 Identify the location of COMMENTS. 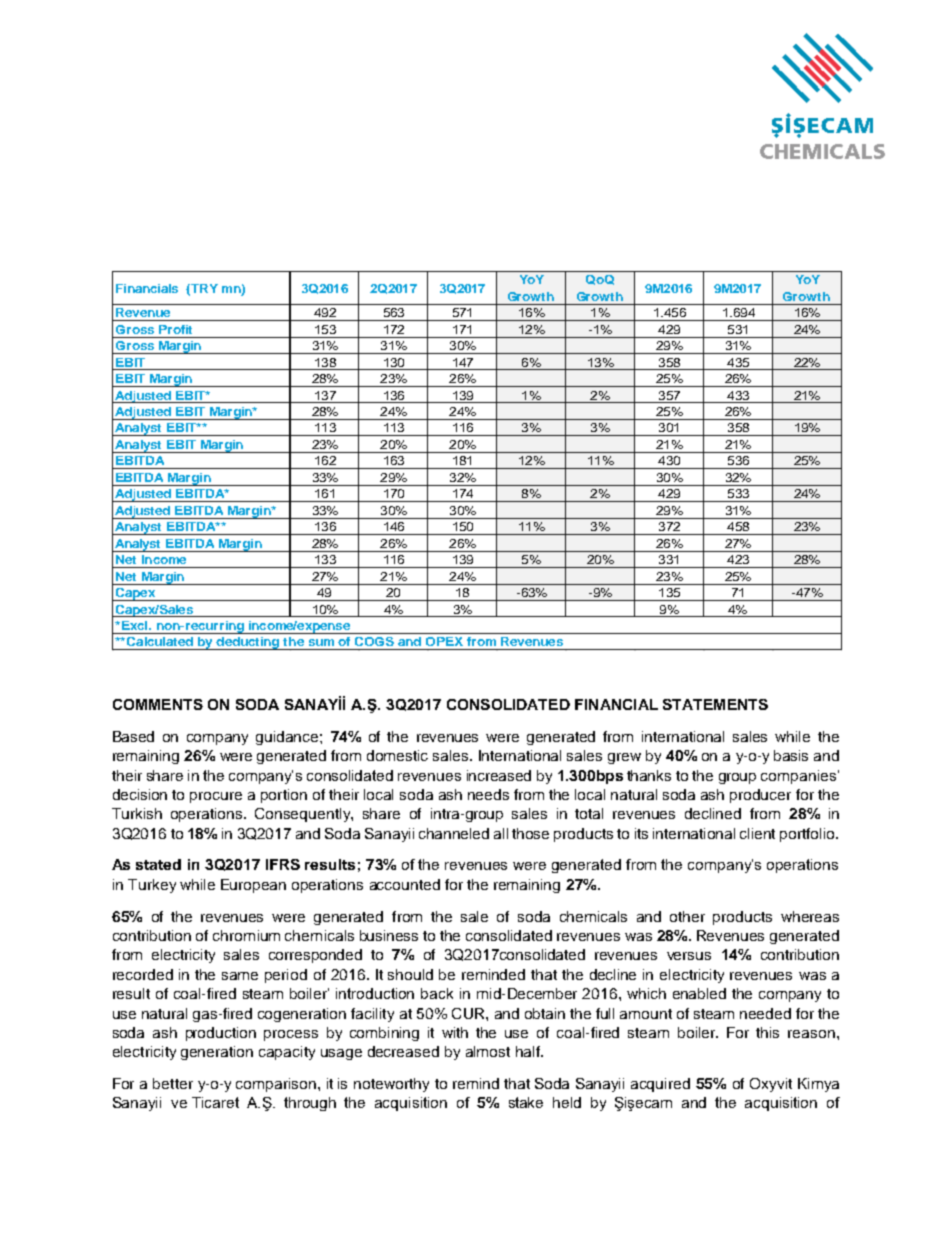
(158, 704).
